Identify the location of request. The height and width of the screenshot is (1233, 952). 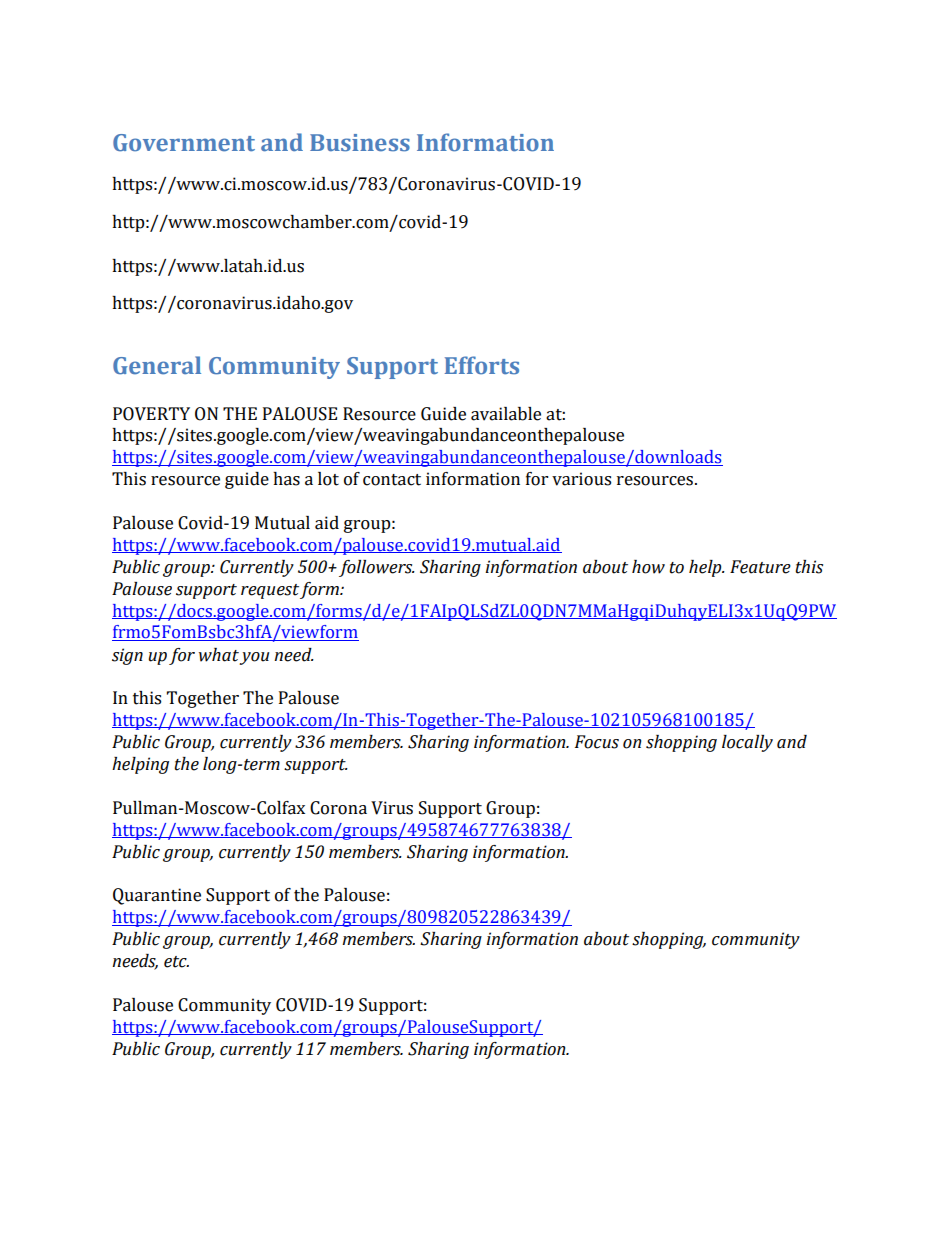
(270, 591).
